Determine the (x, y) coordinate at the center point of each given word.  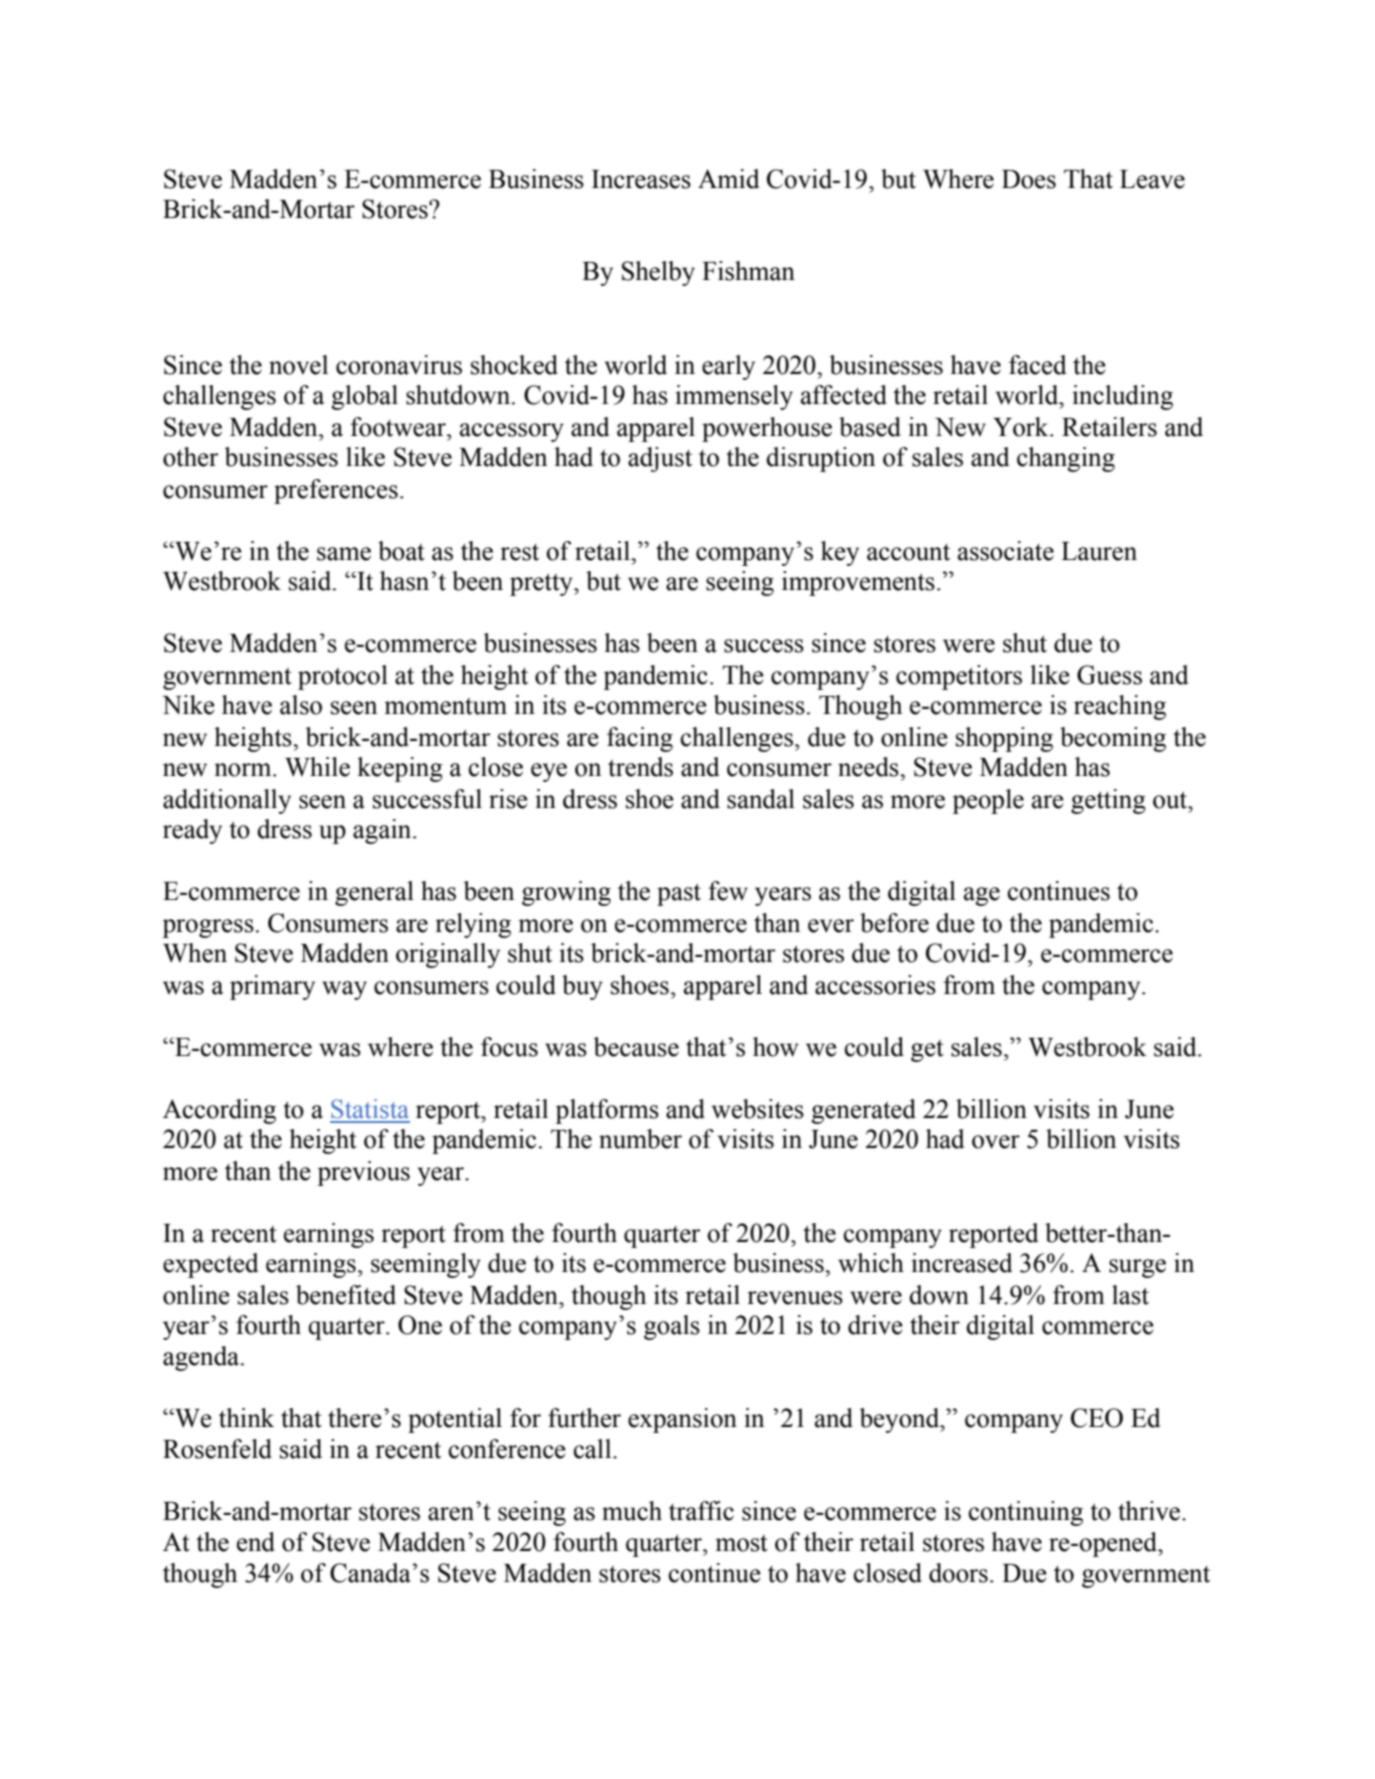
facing (640, 739)
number (640, 1139)
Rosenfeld (217, 1449)
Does (1029, 179)
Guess (1109, 675)
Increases (641, 179)
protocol (343, 677)
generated (863, 1111)
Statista (370, 1109)
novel (298, 365)
